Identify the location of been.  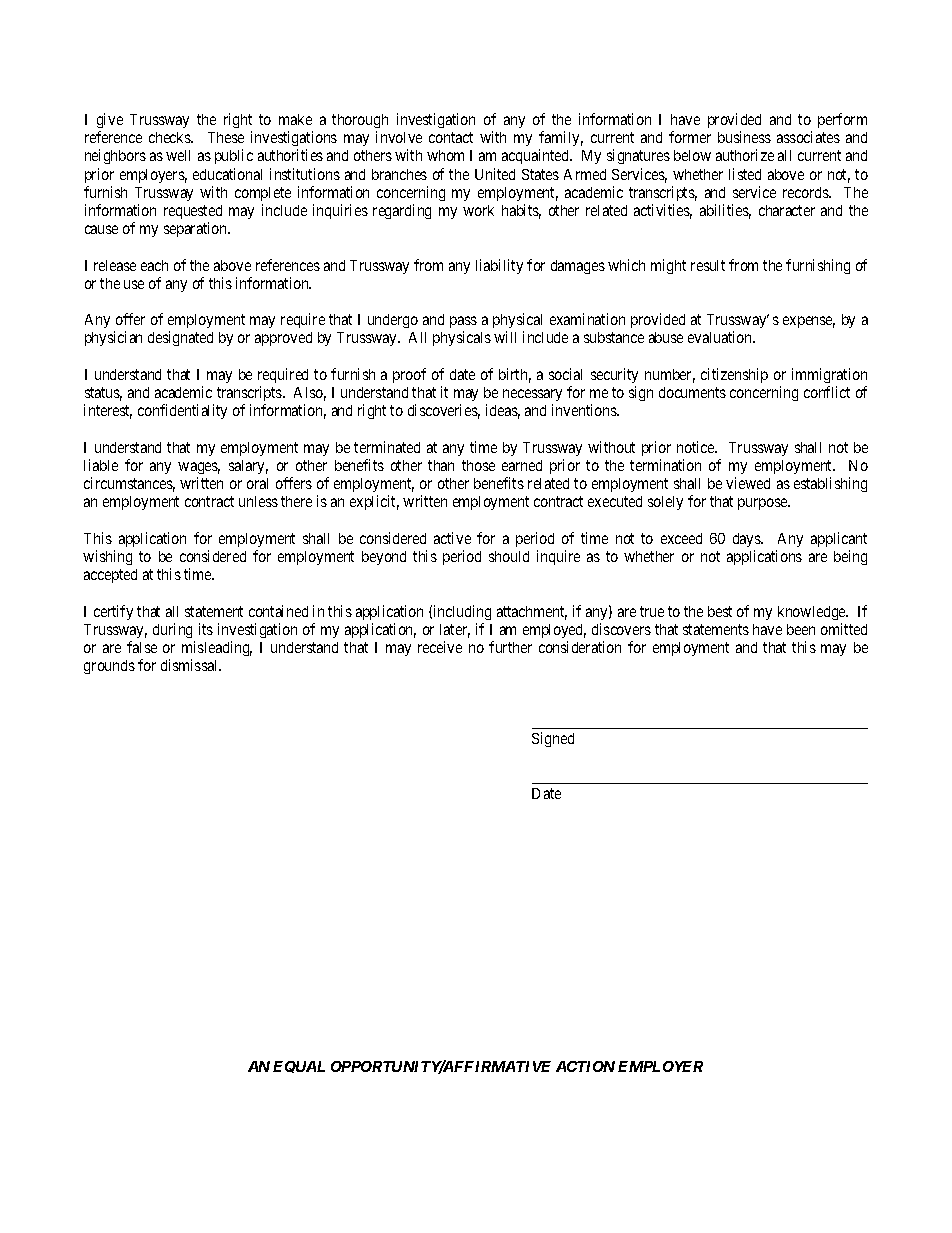
(801, 629).
